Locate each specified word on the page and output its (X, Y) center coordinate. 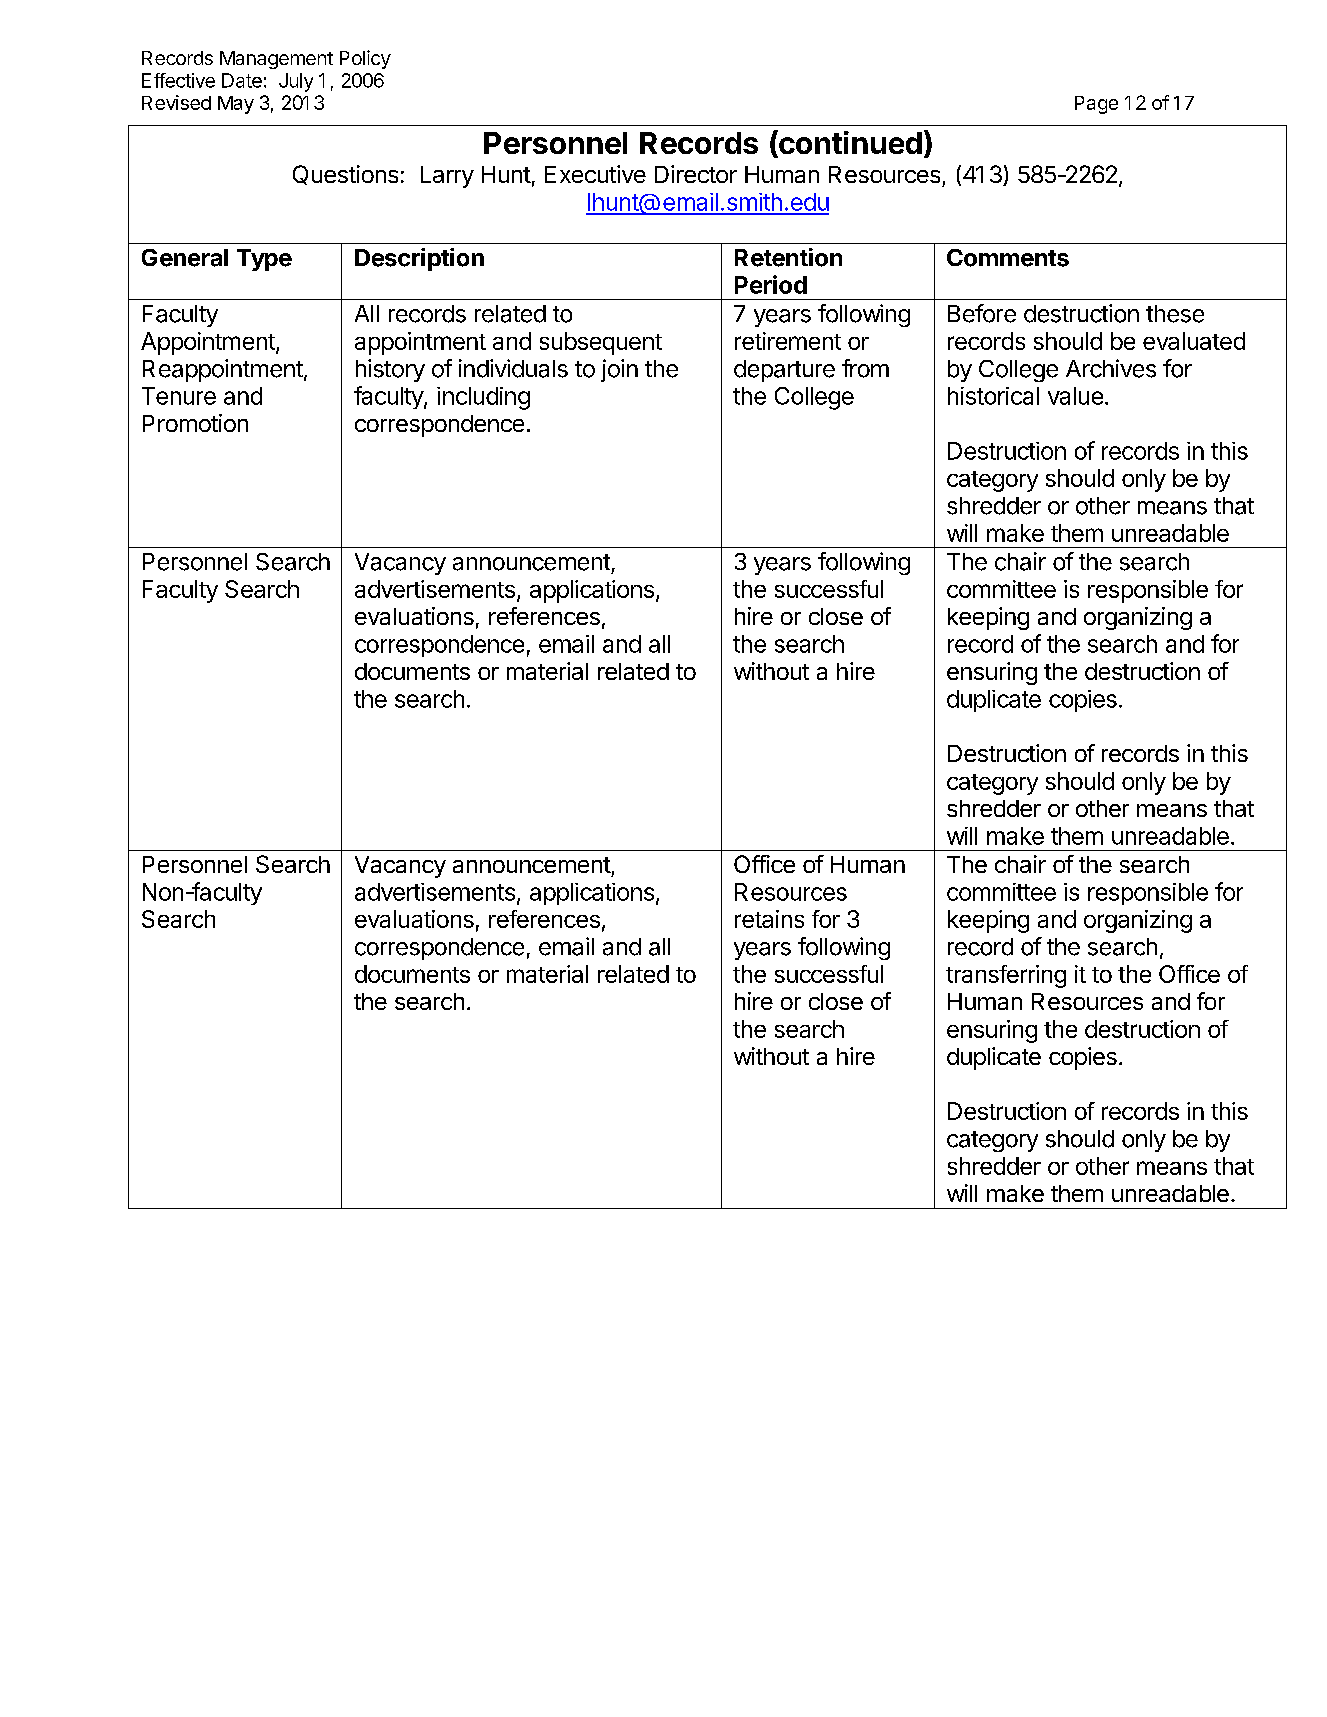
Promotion (195, 423)
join (619, 370)
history (390, 370)
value (1075, 396)
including (483, 398)
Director (696, 174)
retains (769, 919)
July (296, 82)
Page (1096, 105)
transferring (1006, 976)
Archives (1111, 368)
